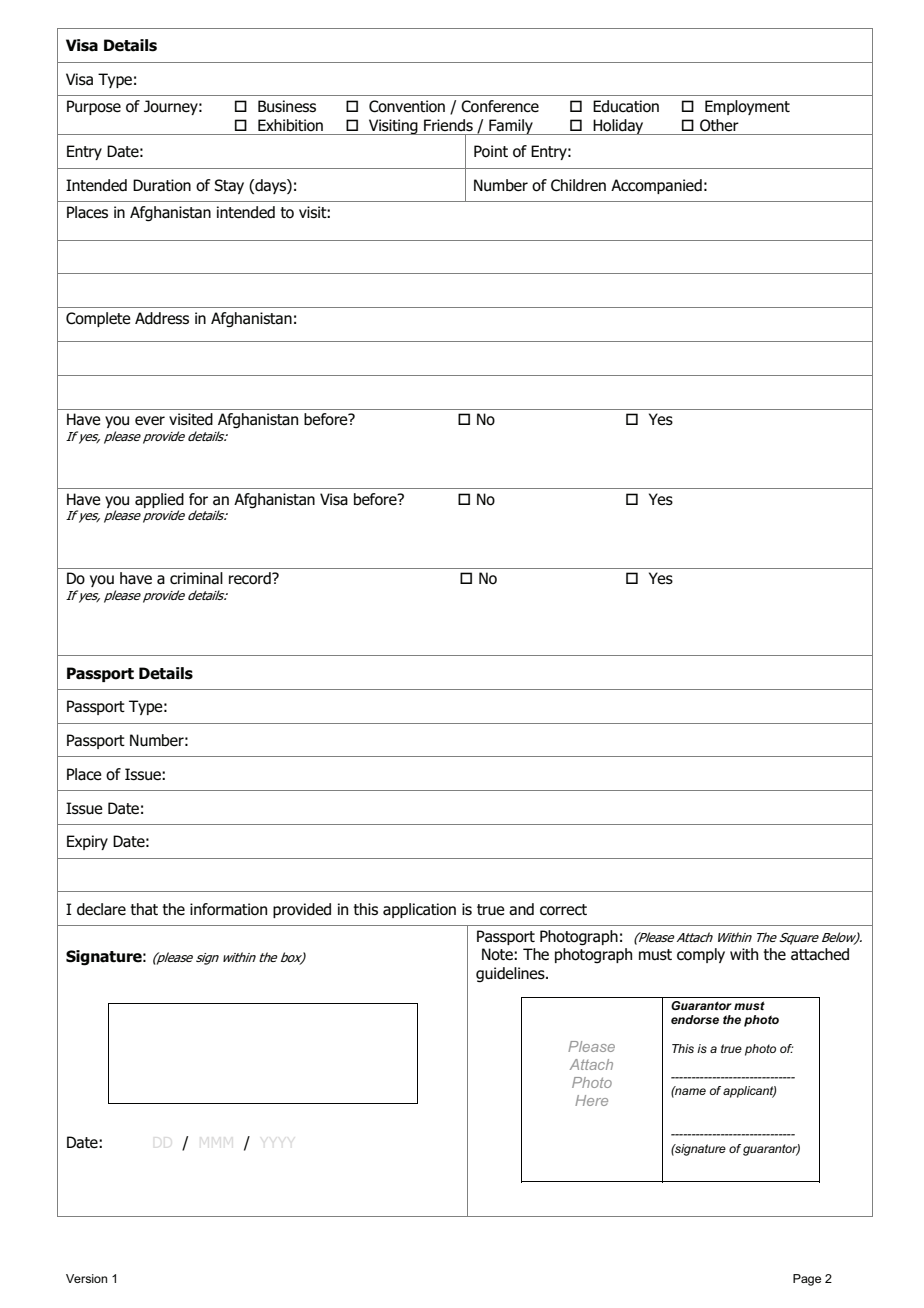  I want to click on Version, so click(86, 1278).
